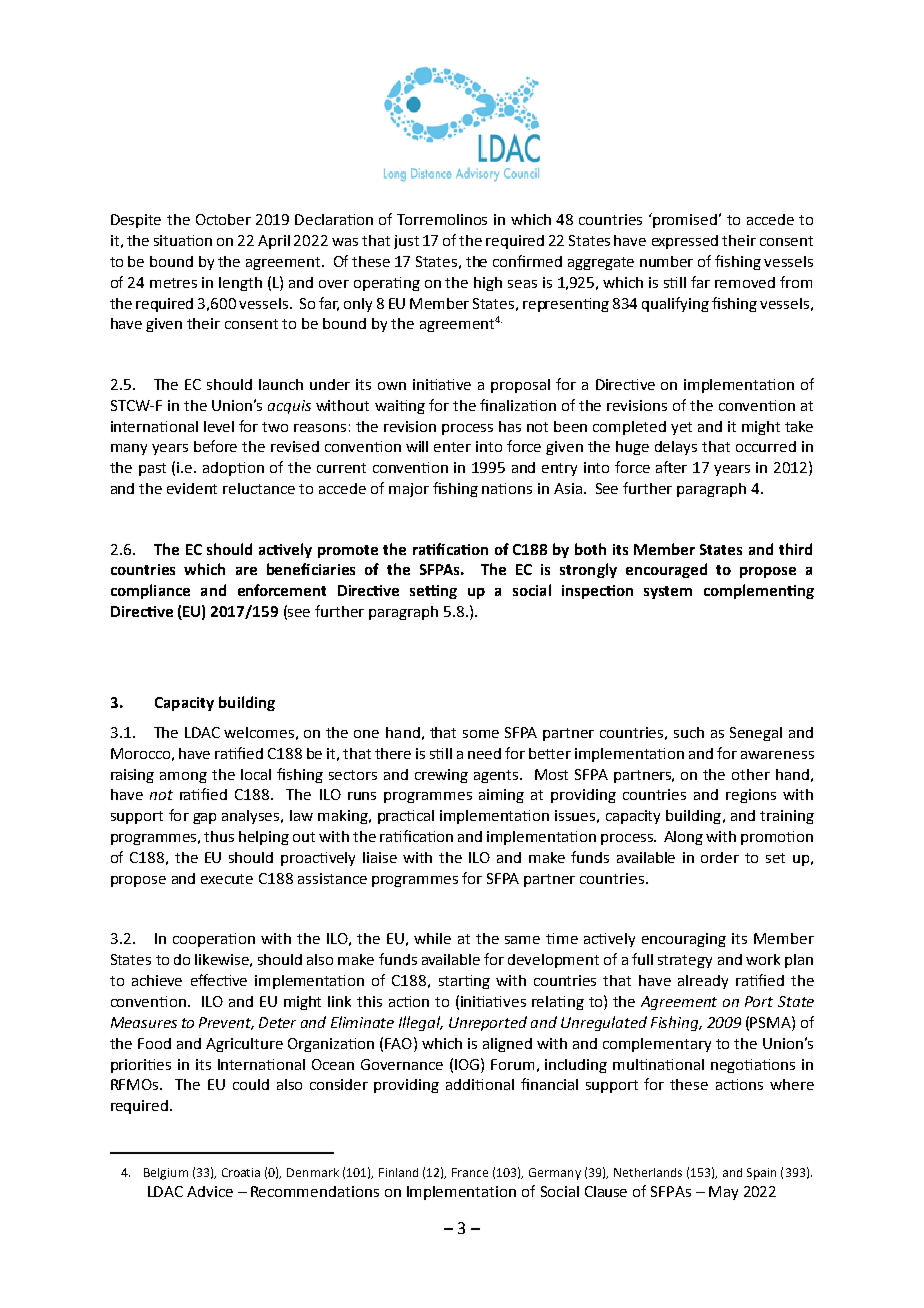  What do you see at coordinates (241, 1172) in the page?
I see `Croatia` at bounding box center [241, 1172].
